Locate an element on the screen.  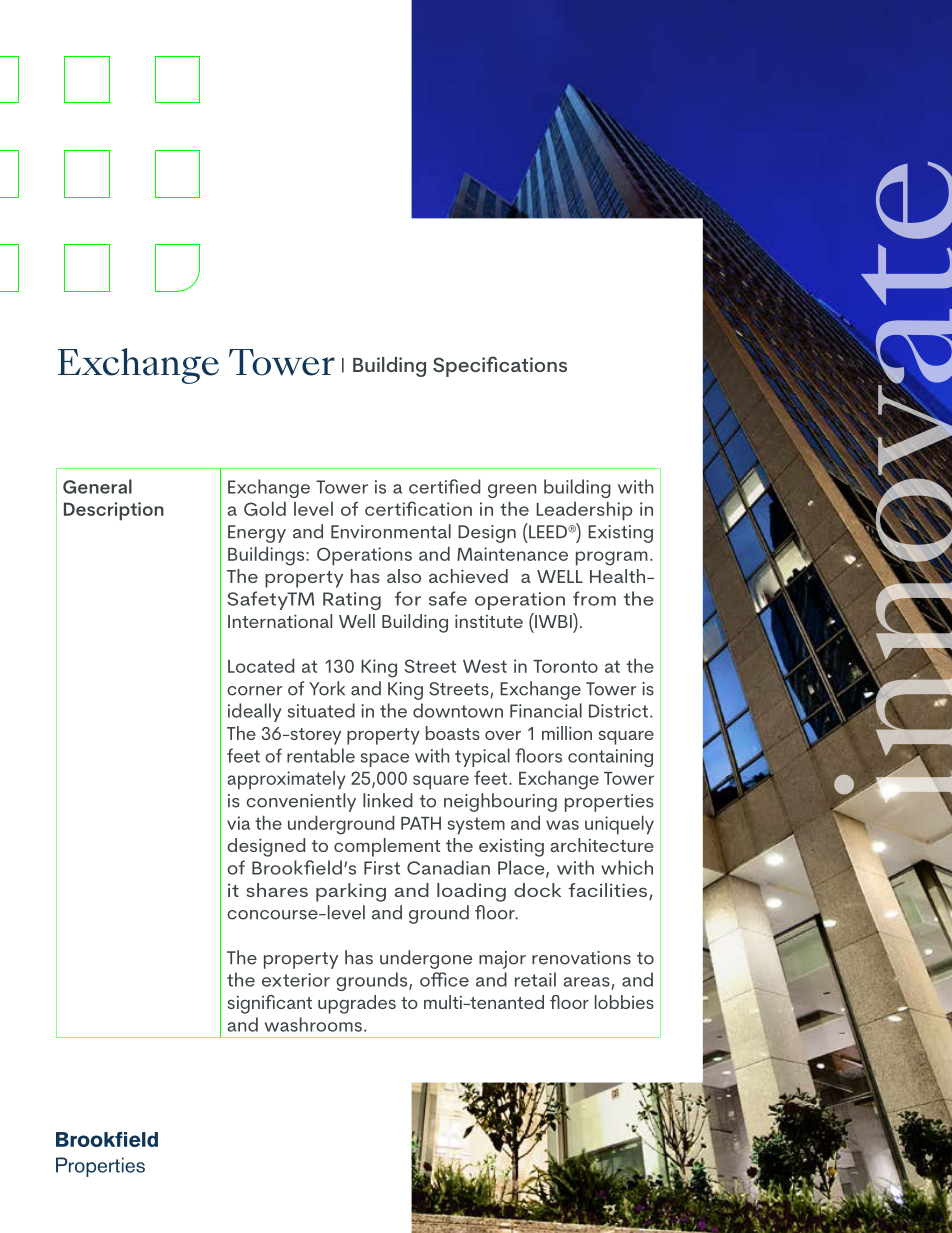
corner is located at coordinates (255, 691).
